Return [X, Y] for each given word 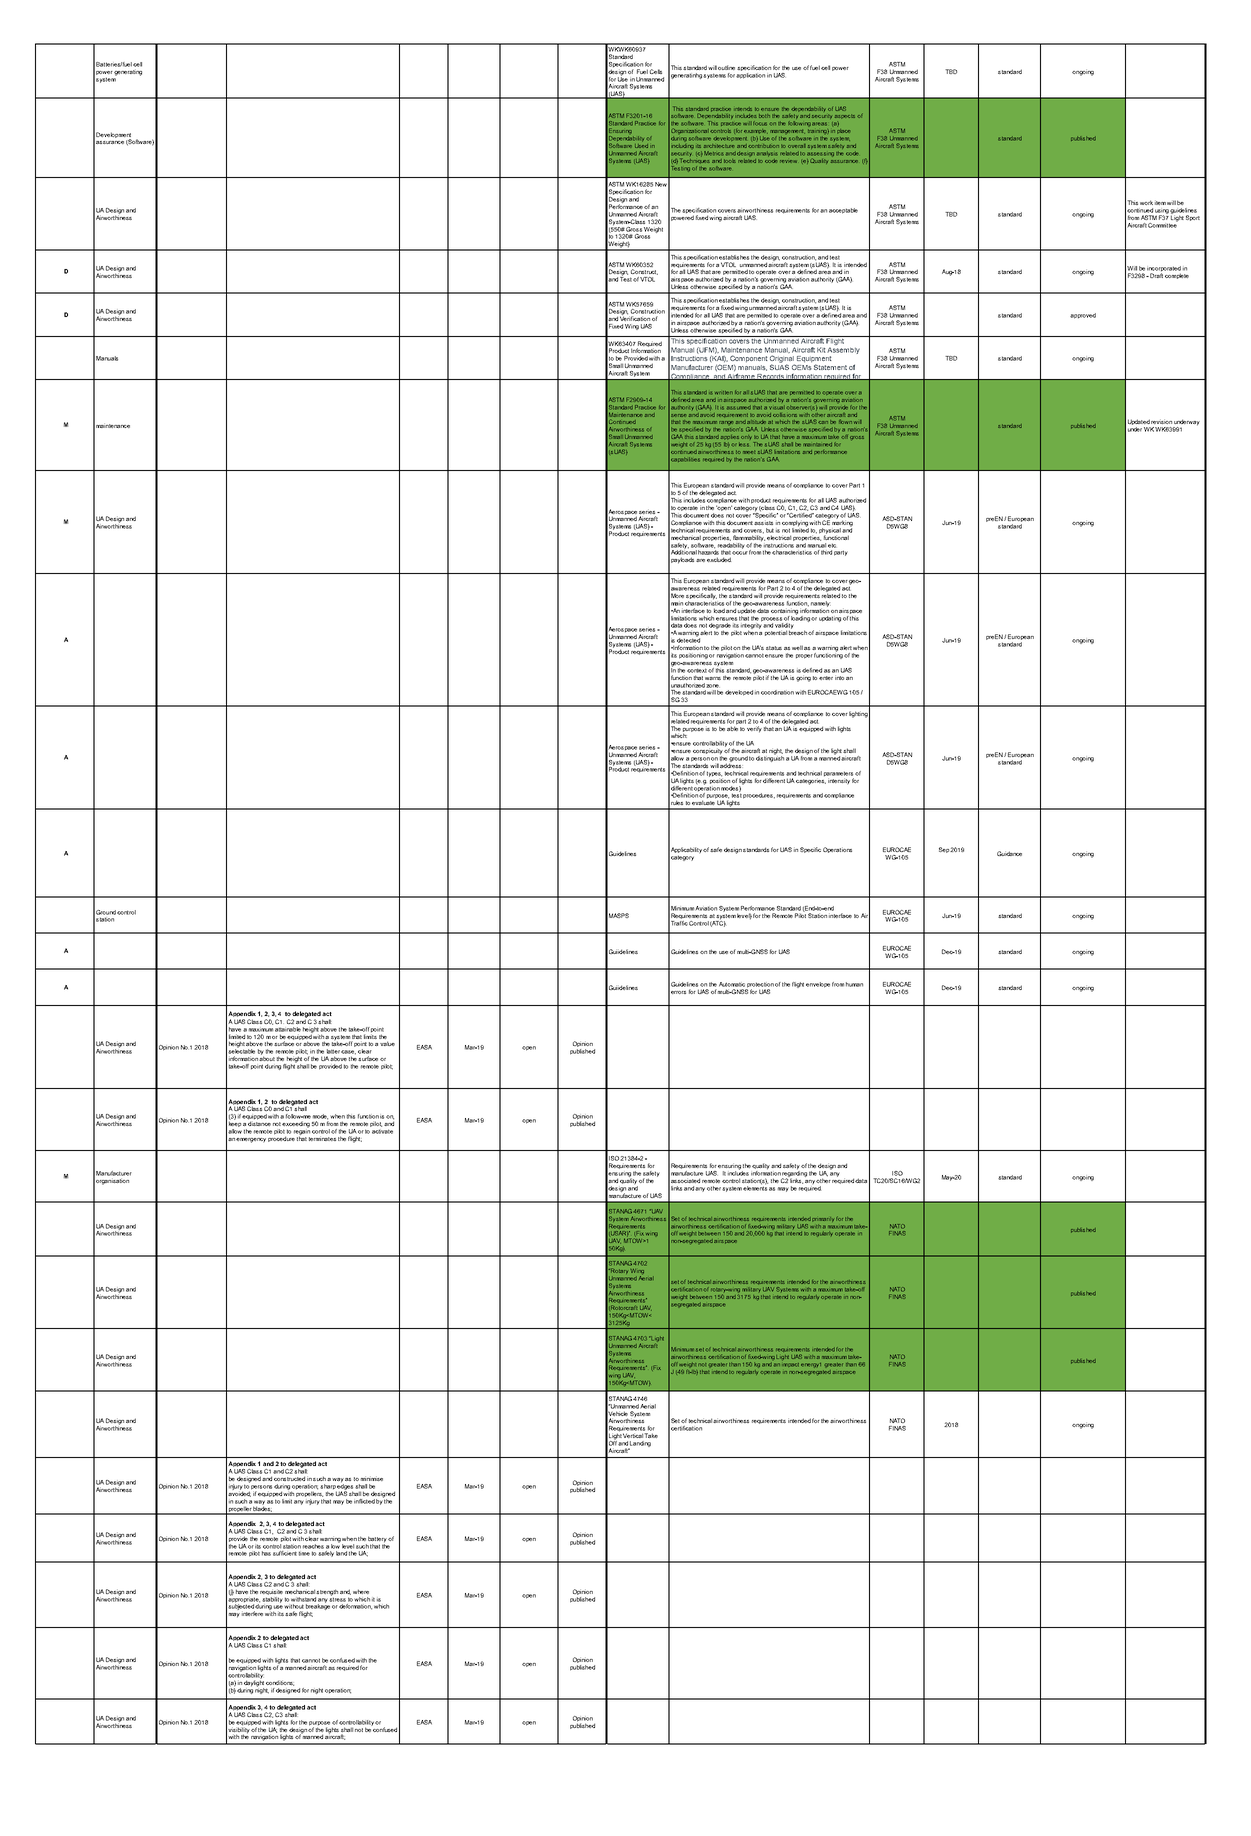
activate [382, 1131]
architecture [719, 146]
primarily [823, 1219]
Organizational [690, 133]
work [1146, 202]
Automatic [732, 984]
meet [748, 452]
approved [1083, 316]
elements [755, 1187]
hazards [708, 552]
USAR [619, 1233]
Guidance [1009, 853]
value [387, 1043]
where [361, 1591]
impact [792, 1364]
